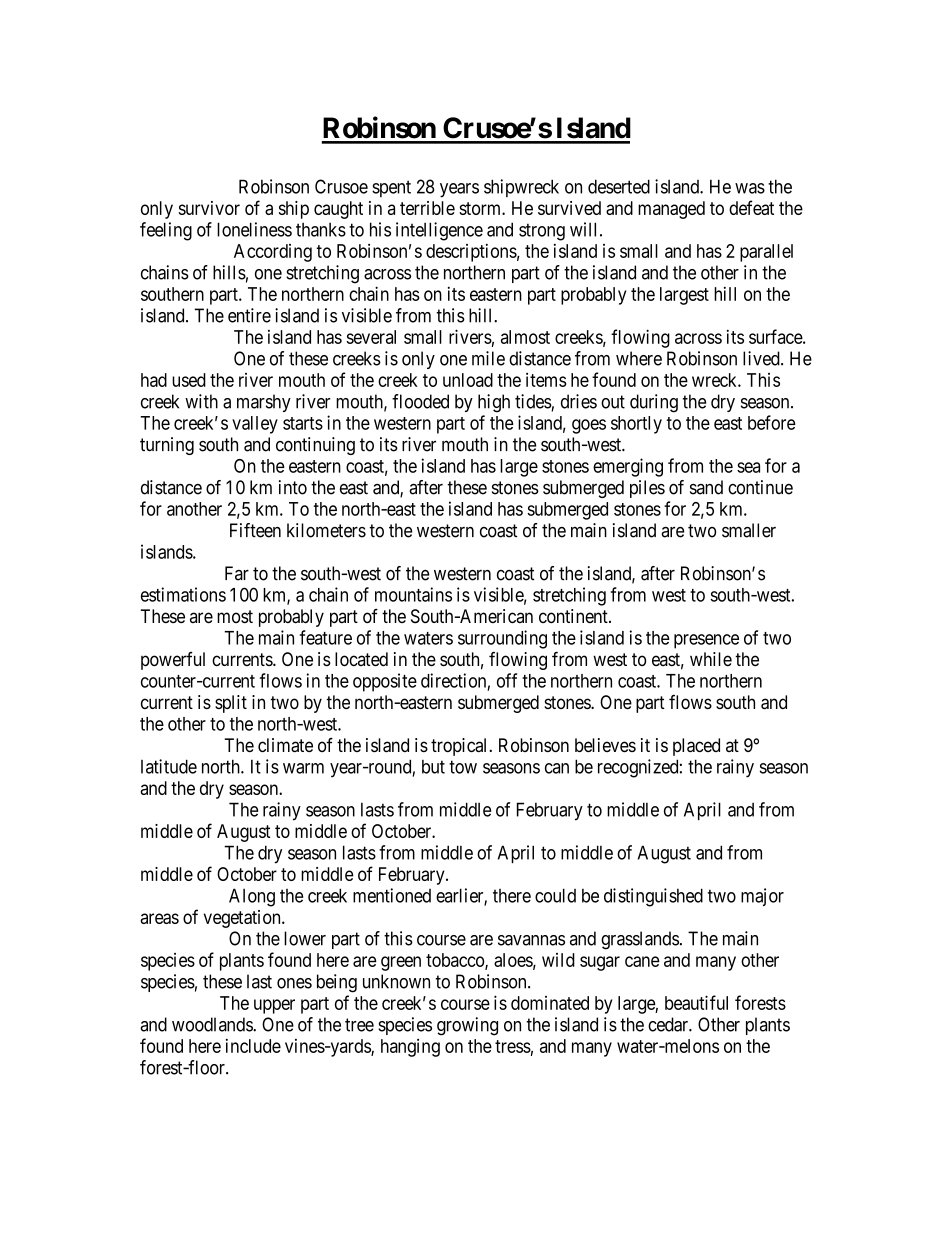  I want to click on managed, so click(671, 210).
